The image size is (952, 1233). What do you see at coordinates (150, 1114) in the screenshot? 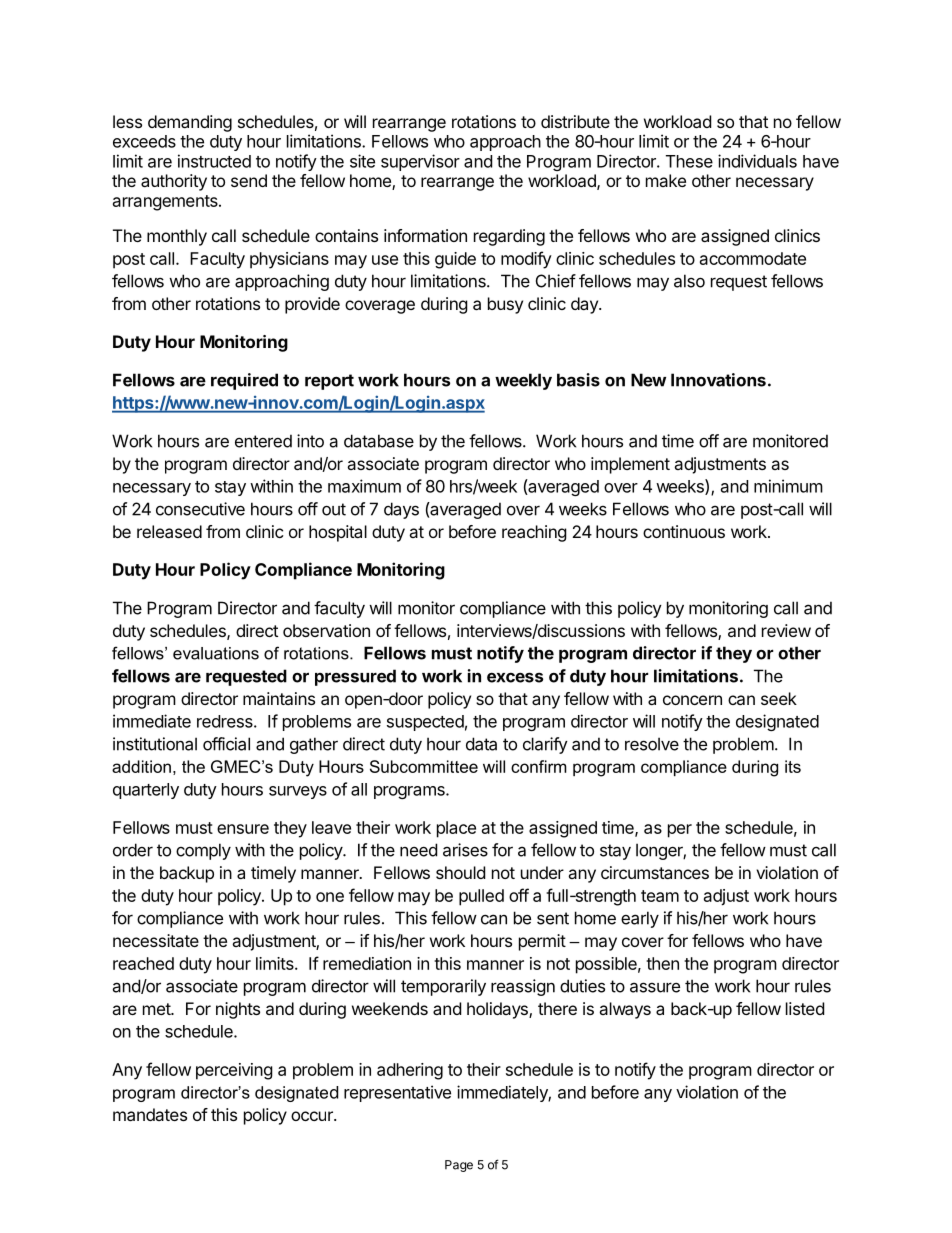
I see `mandates` at bounding box center [150, 1114].
